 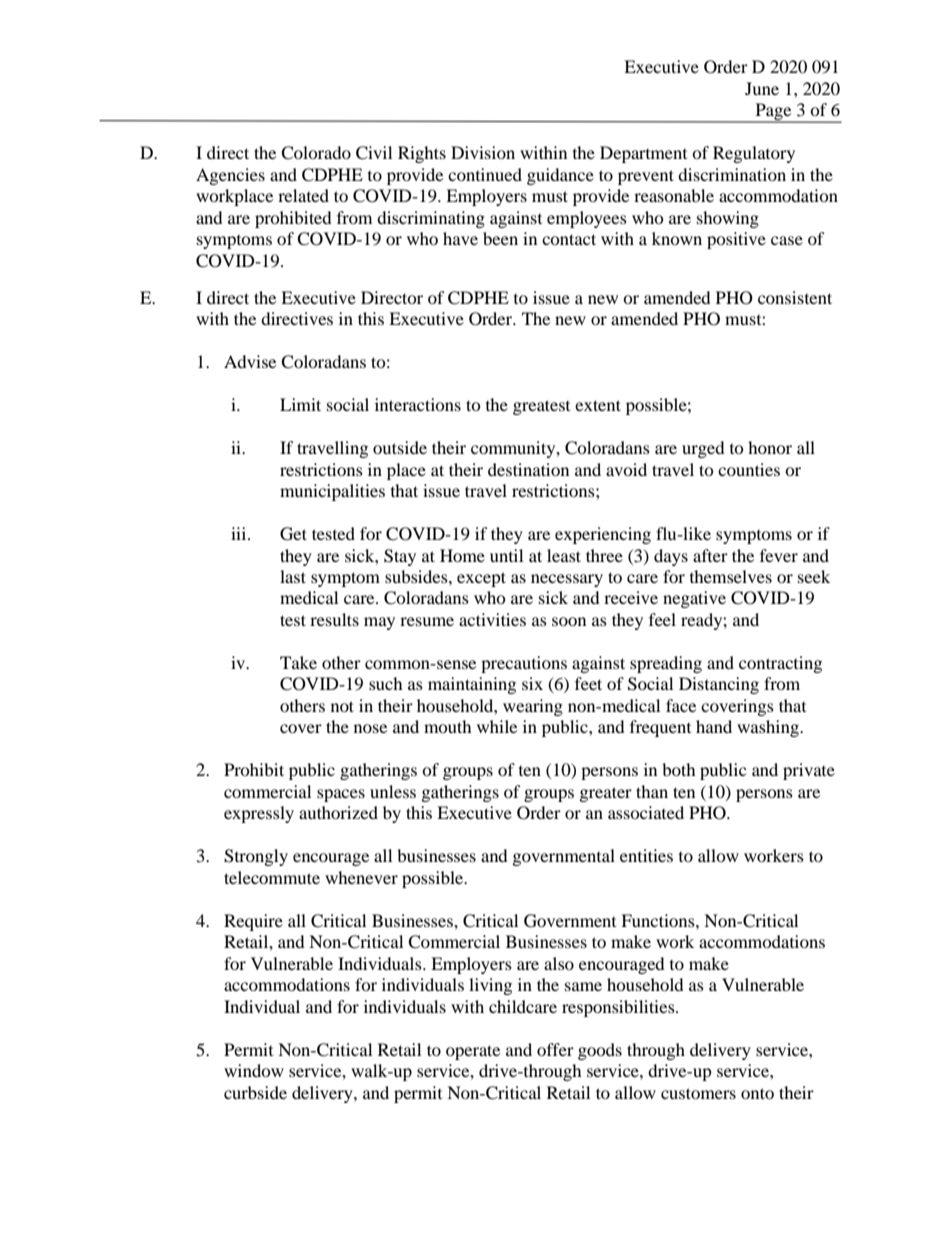 I want to click on Page, so click(x=773, y=113).
